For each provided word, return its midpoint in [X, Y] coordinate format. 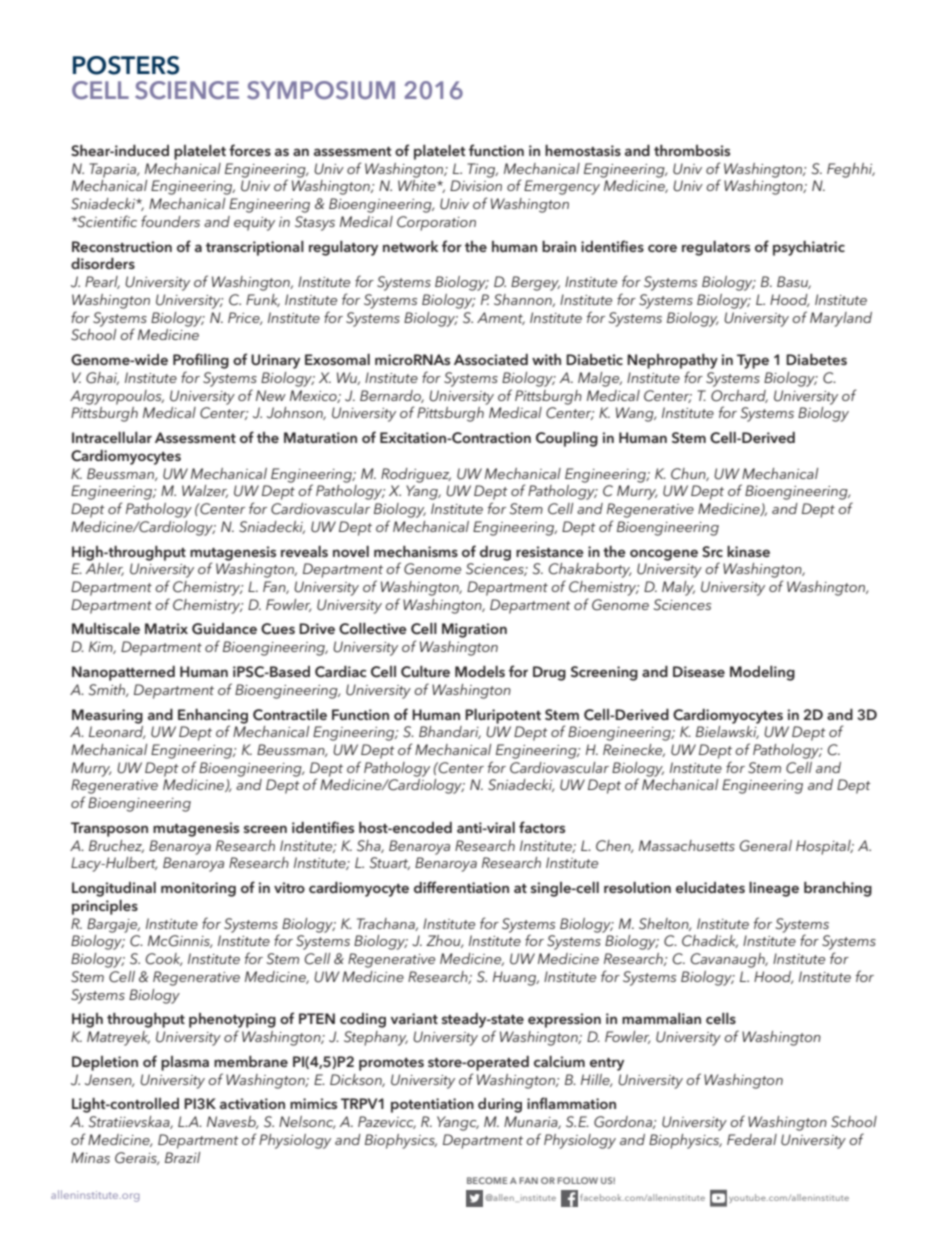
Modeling [762, 673]
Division [476, 185]
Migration [474, 630]
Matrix [166, 628]
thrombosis [692, 150]
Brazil [182, 1157]
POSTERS [126, 65]
